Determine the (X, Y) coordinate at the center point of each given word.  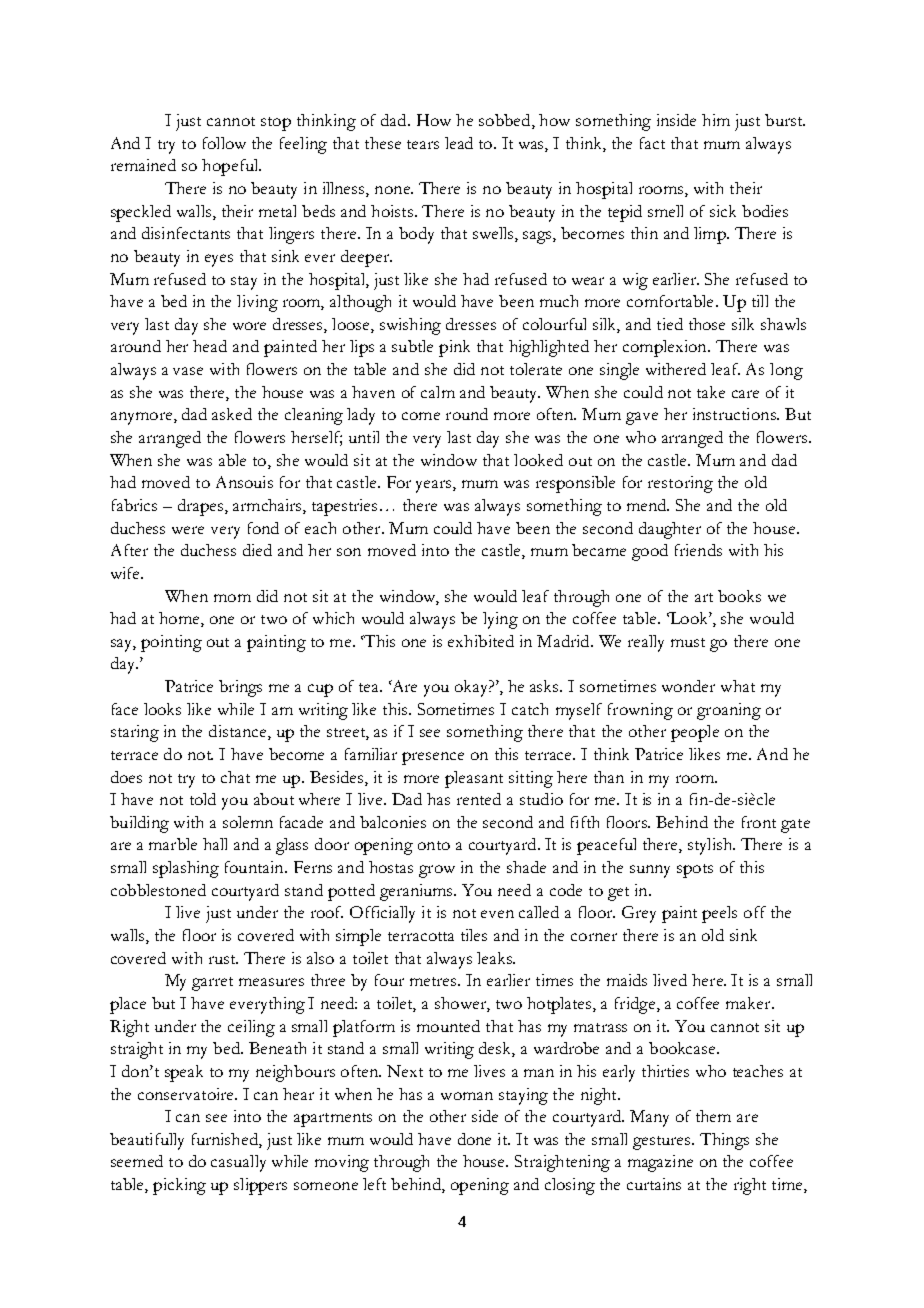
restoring (680, 484)
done (474, 1139)
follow (224, 143)
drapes (200, 507)
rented (479, 799)
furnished (226, 1140)
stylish (711, 846)
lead (459, 143)
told (203, 799)
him (716, 120)
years (435, 486)
